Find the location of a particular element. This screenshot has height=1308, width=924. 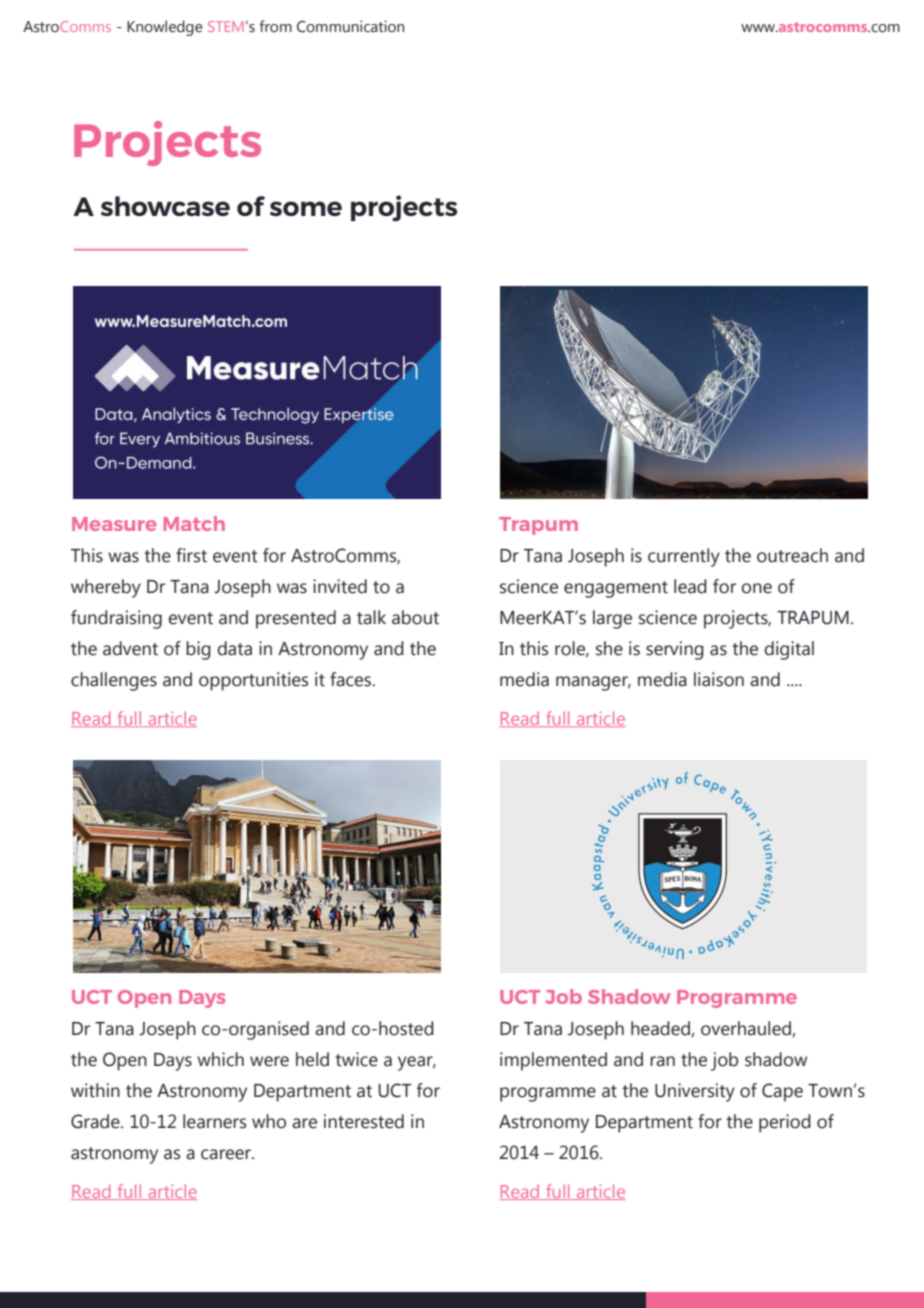

interested is located at coordinates (364, 1121).
